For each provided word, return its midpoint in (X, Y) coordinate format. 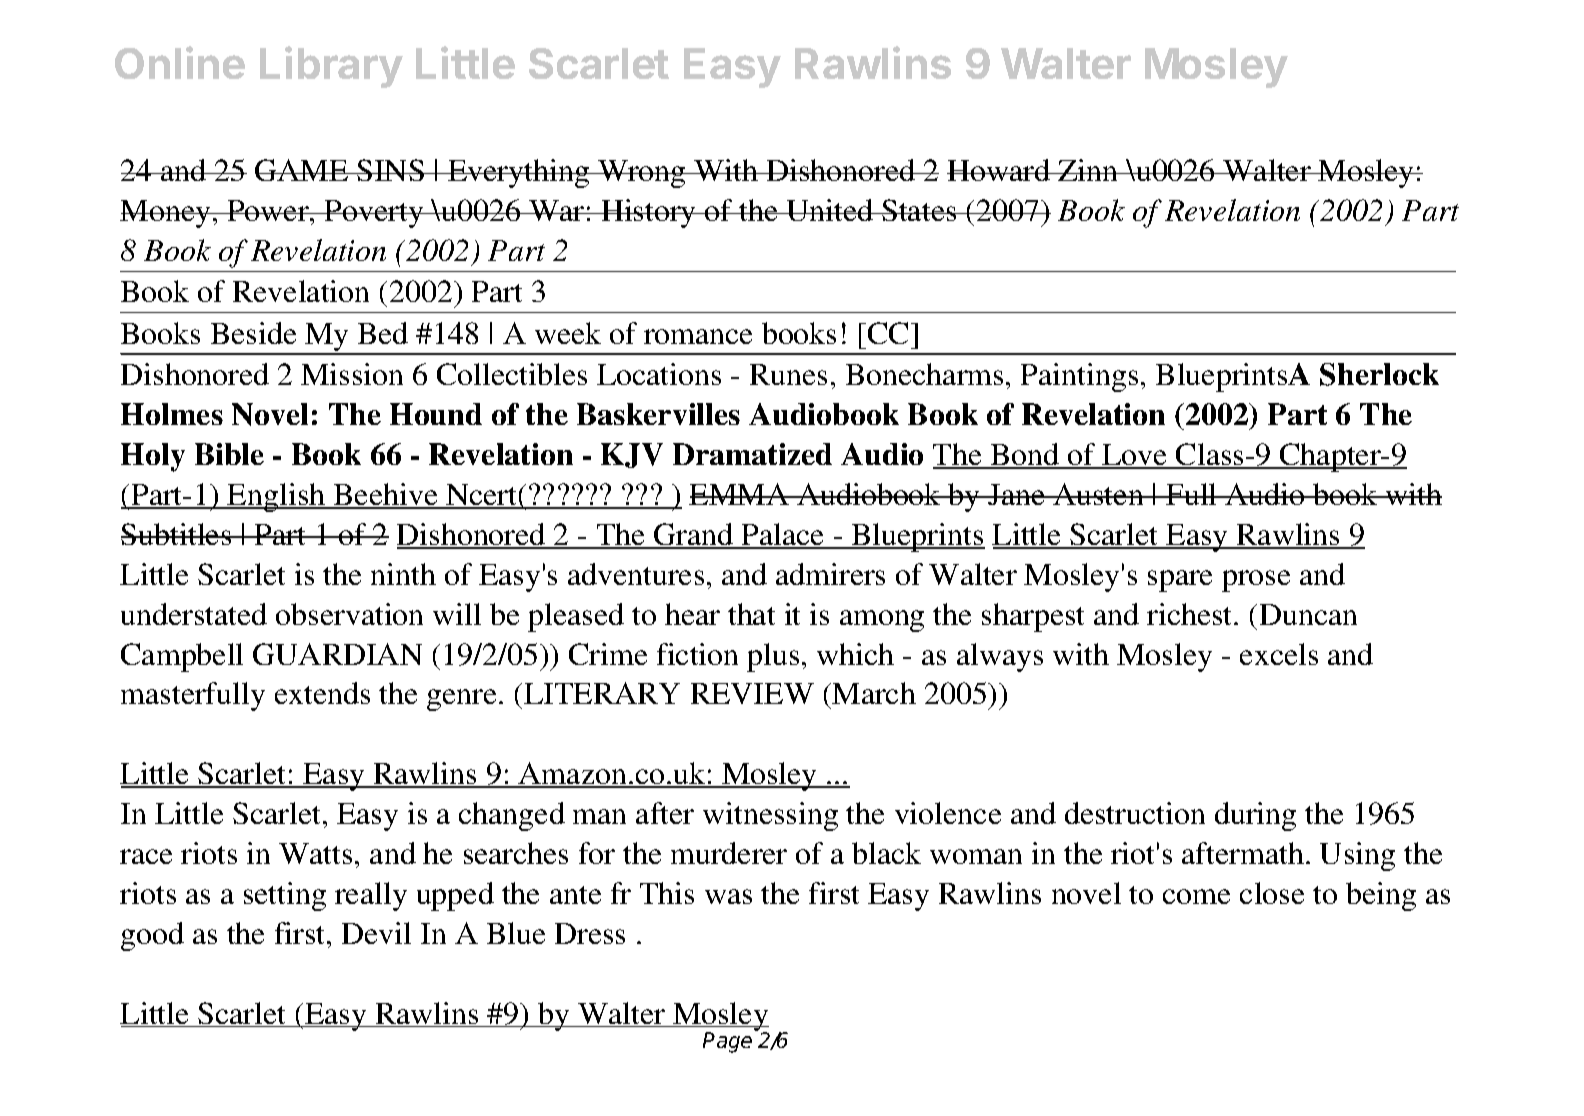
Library (331, 67)
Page (727, 1042)
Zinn (1088, 170)
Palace (783, 535)
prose (1256, 581)
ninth (403, 574)
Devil (376, 933)
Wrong (642, 174)
